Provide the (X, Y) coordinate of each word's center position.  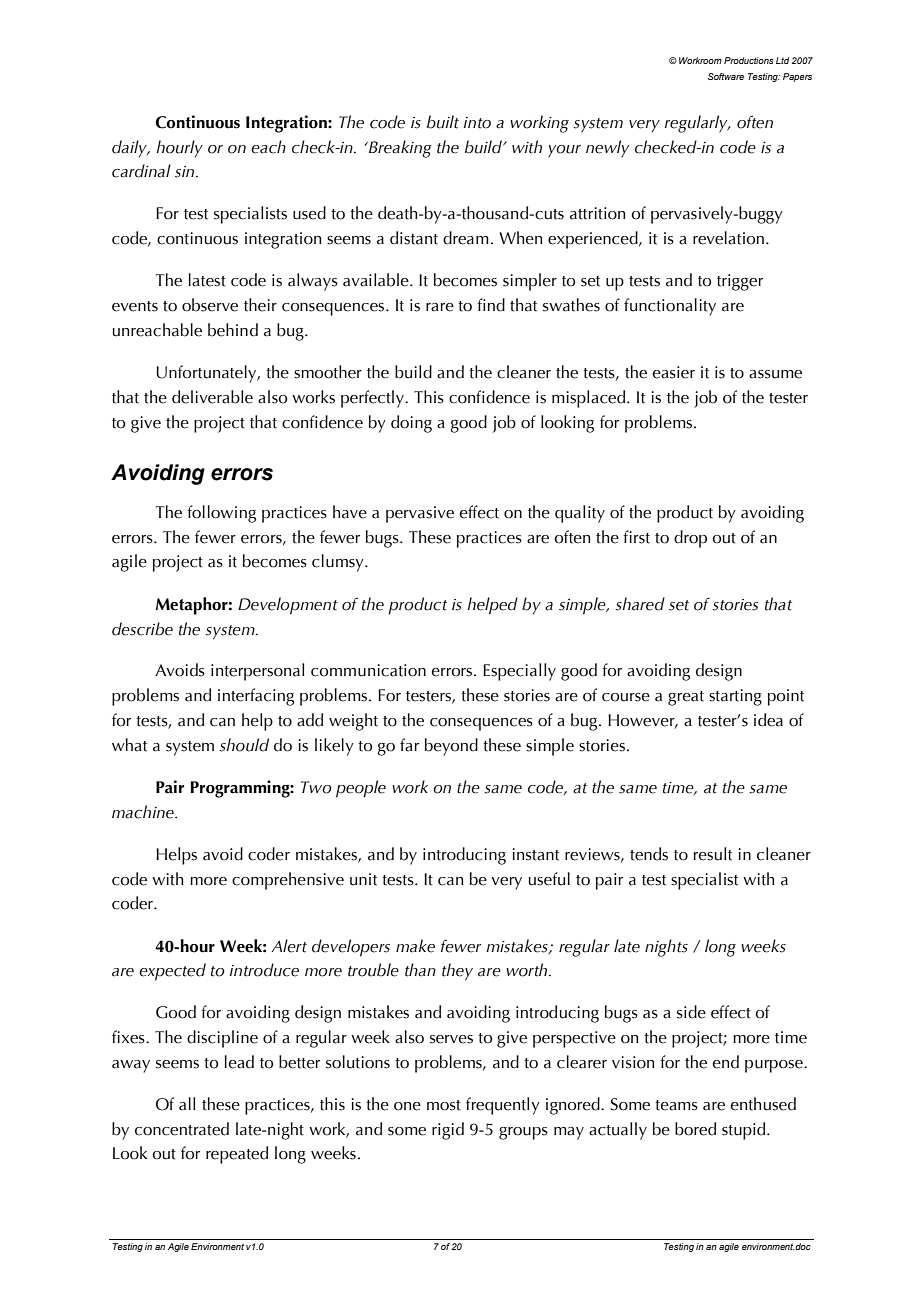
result (713, 854)
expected (172, 972)
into (477, 123)
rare (440, 307)
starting (735, 697)
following (221, 514)
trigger (740, 282)
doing (411, 424)
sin (186, 172)
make (415, 946)
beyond (451, 747)
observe (210, 305)
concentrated (182, 1129)
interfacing (256, 697)
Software (726, 76)
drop (690, 539)
